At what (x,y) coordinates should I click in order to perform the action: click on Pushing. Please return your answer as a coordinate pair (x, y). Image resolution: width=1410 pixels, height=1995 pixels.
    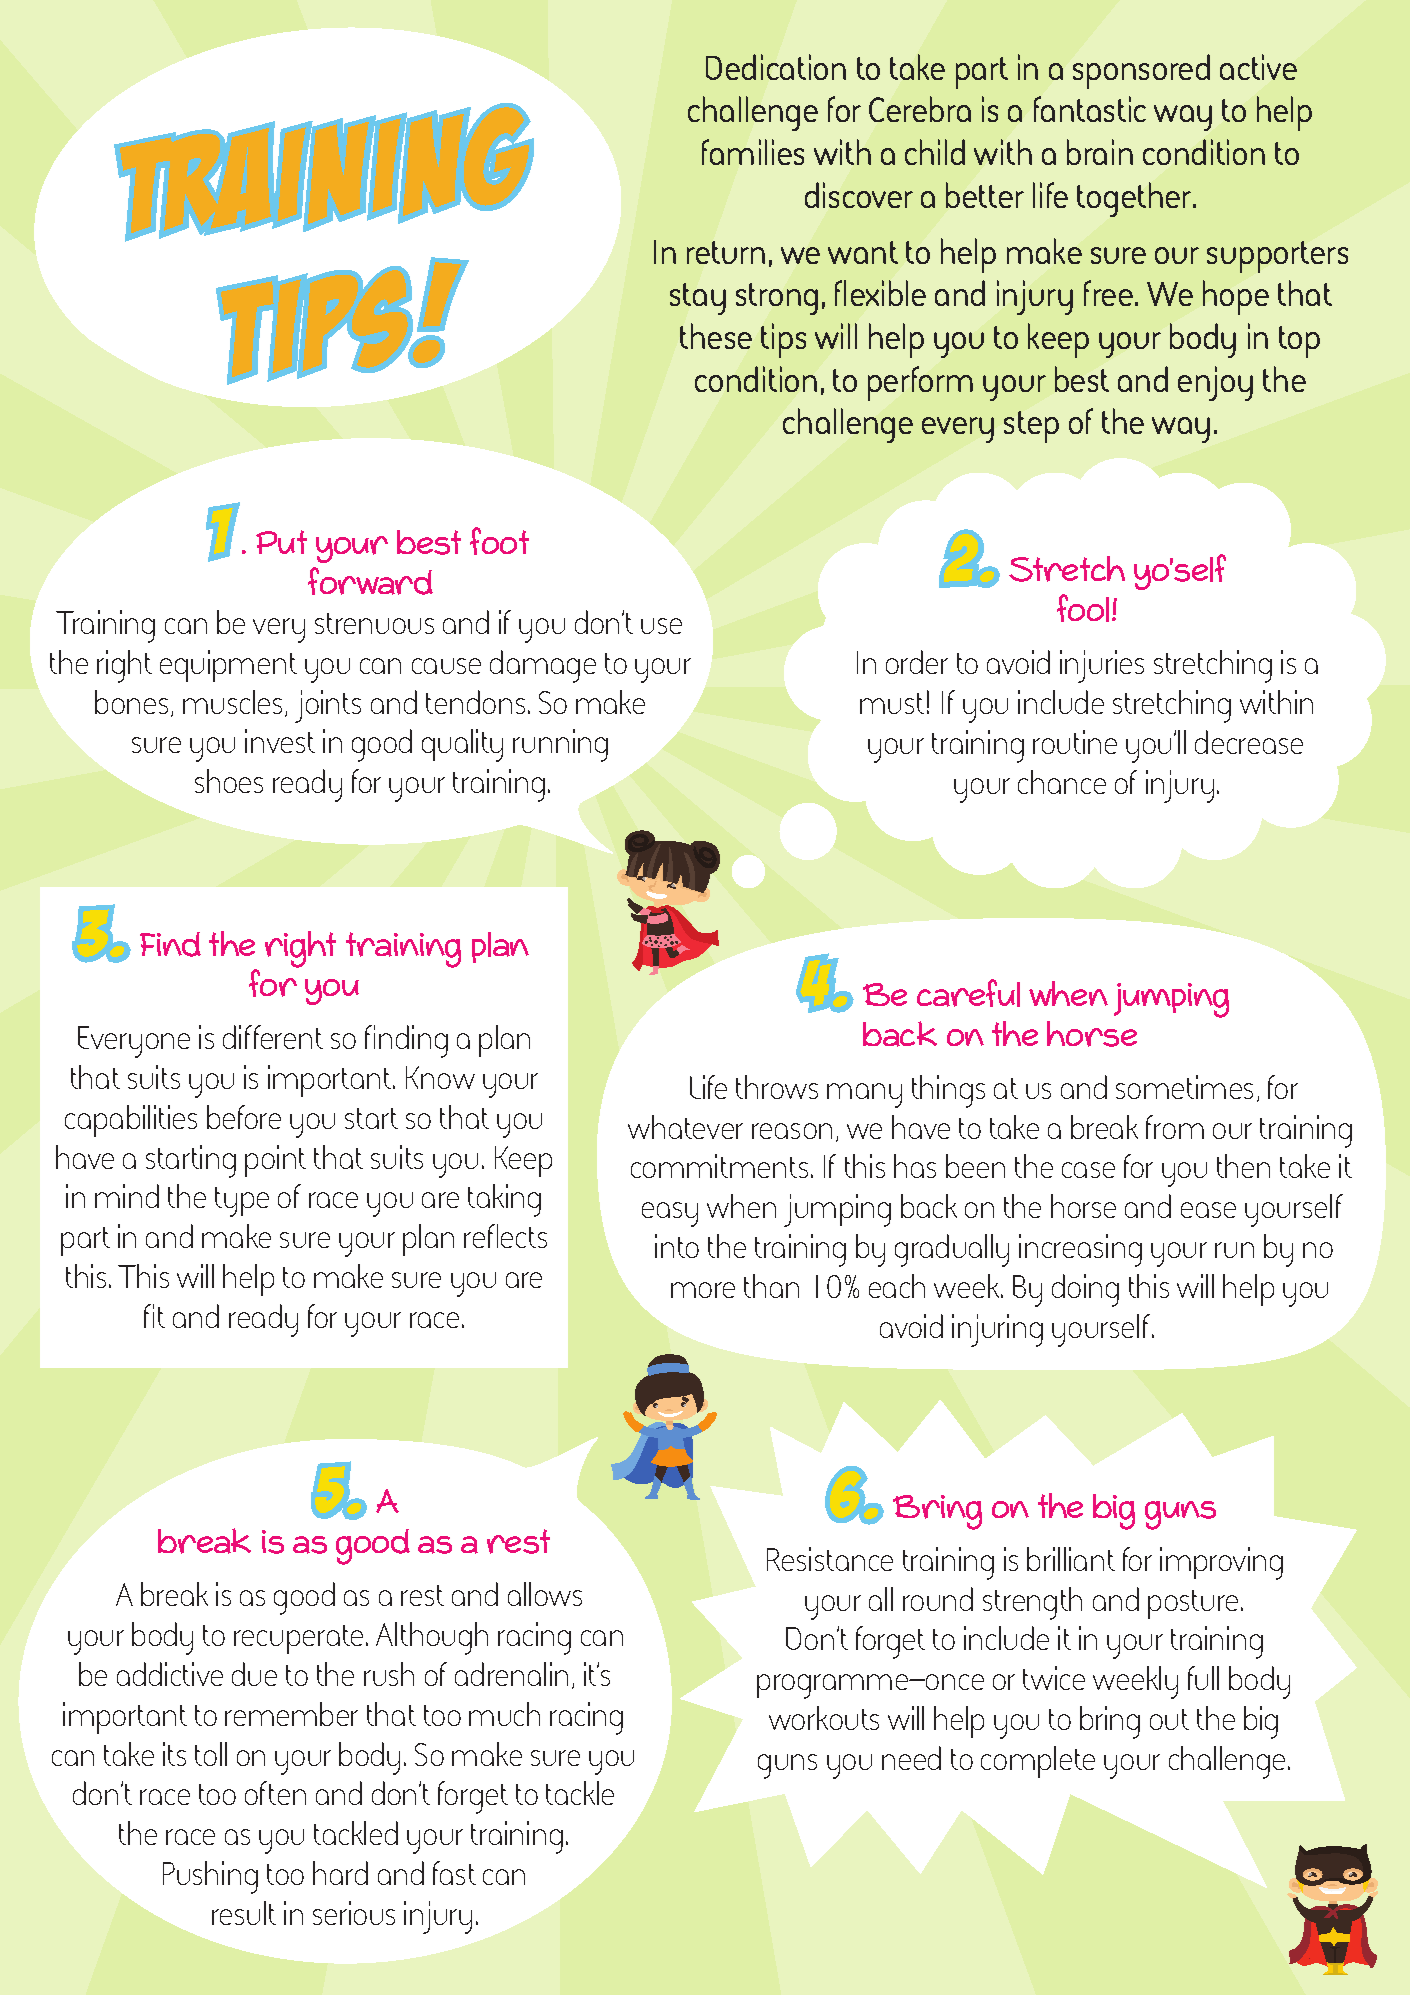
    Looking at the image, I should click on (210, 1877).
